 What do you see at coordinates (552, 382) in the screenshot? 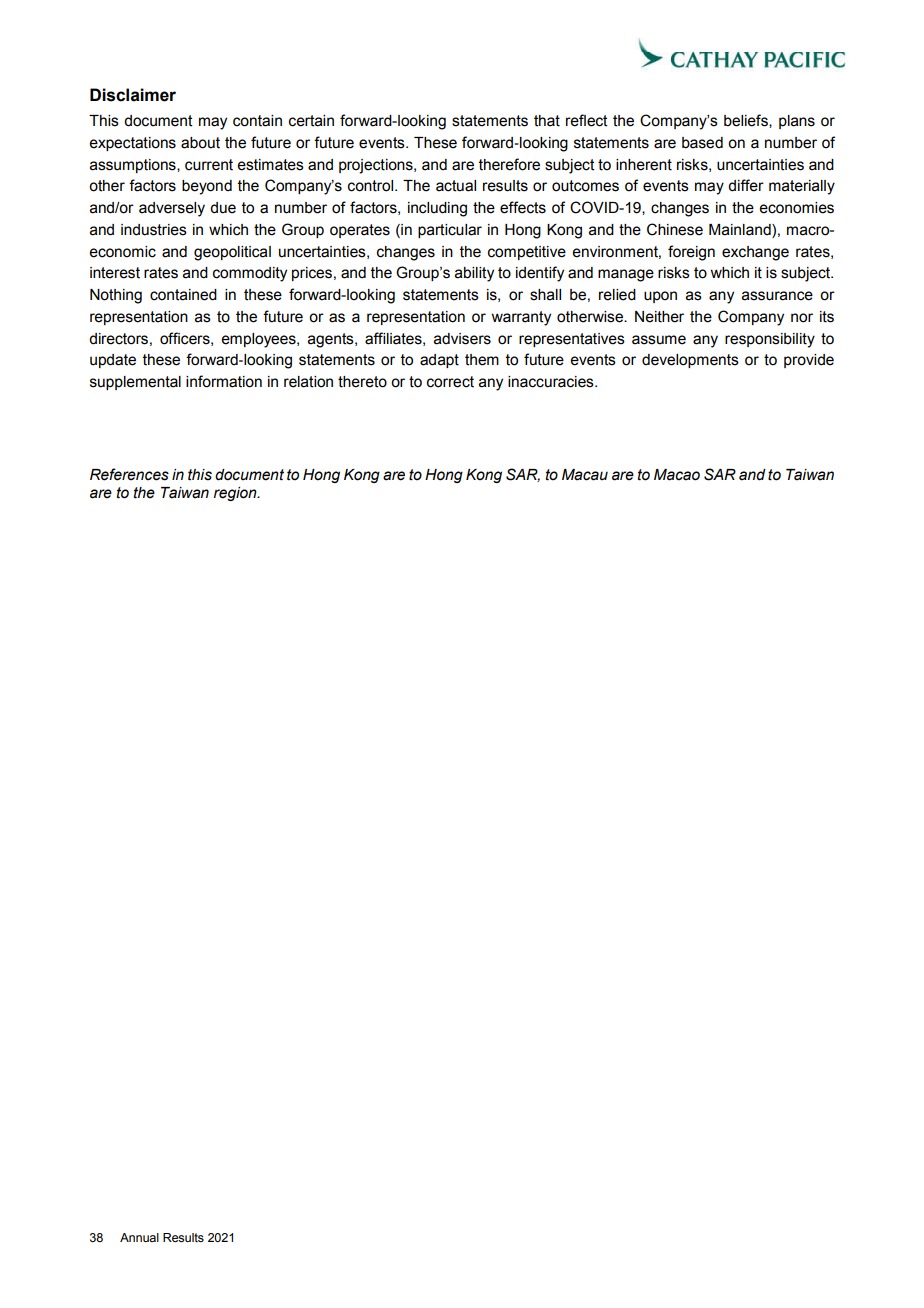
I see `inaccuracies` at bounding box center [552, 382].
